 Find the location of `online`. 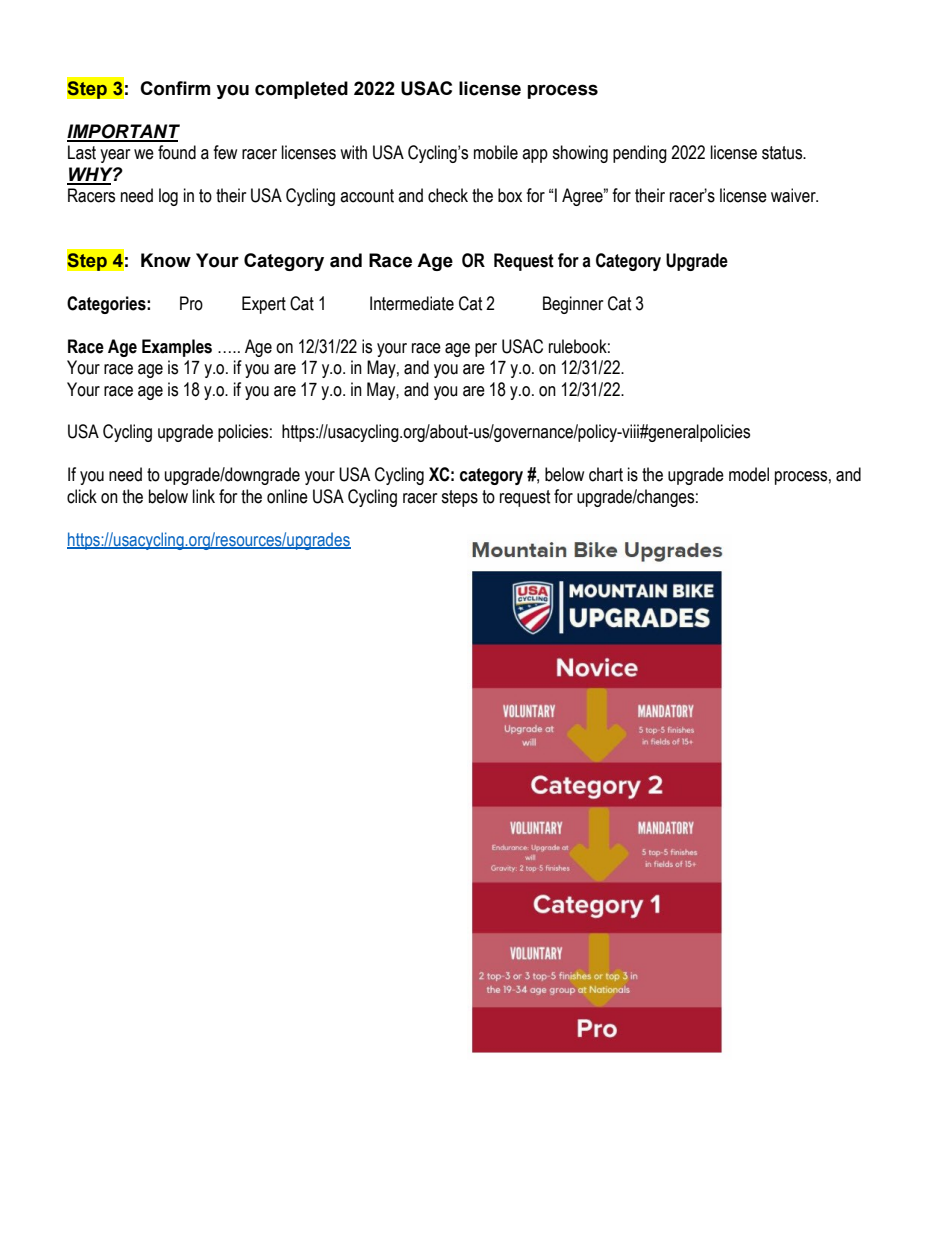

online is located at coordinates (287, 496).
